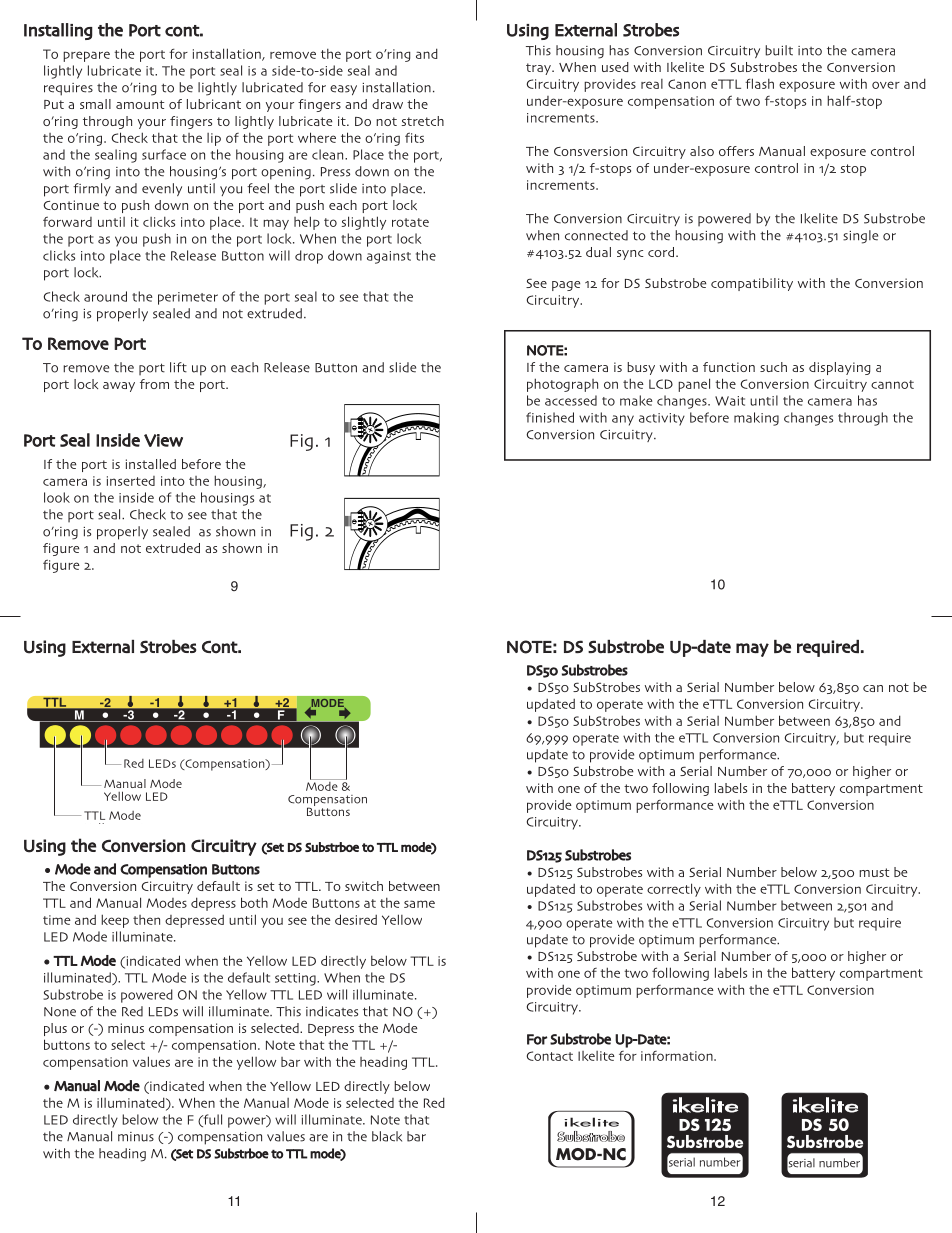  I want to click on amount, so click(140, 104).
